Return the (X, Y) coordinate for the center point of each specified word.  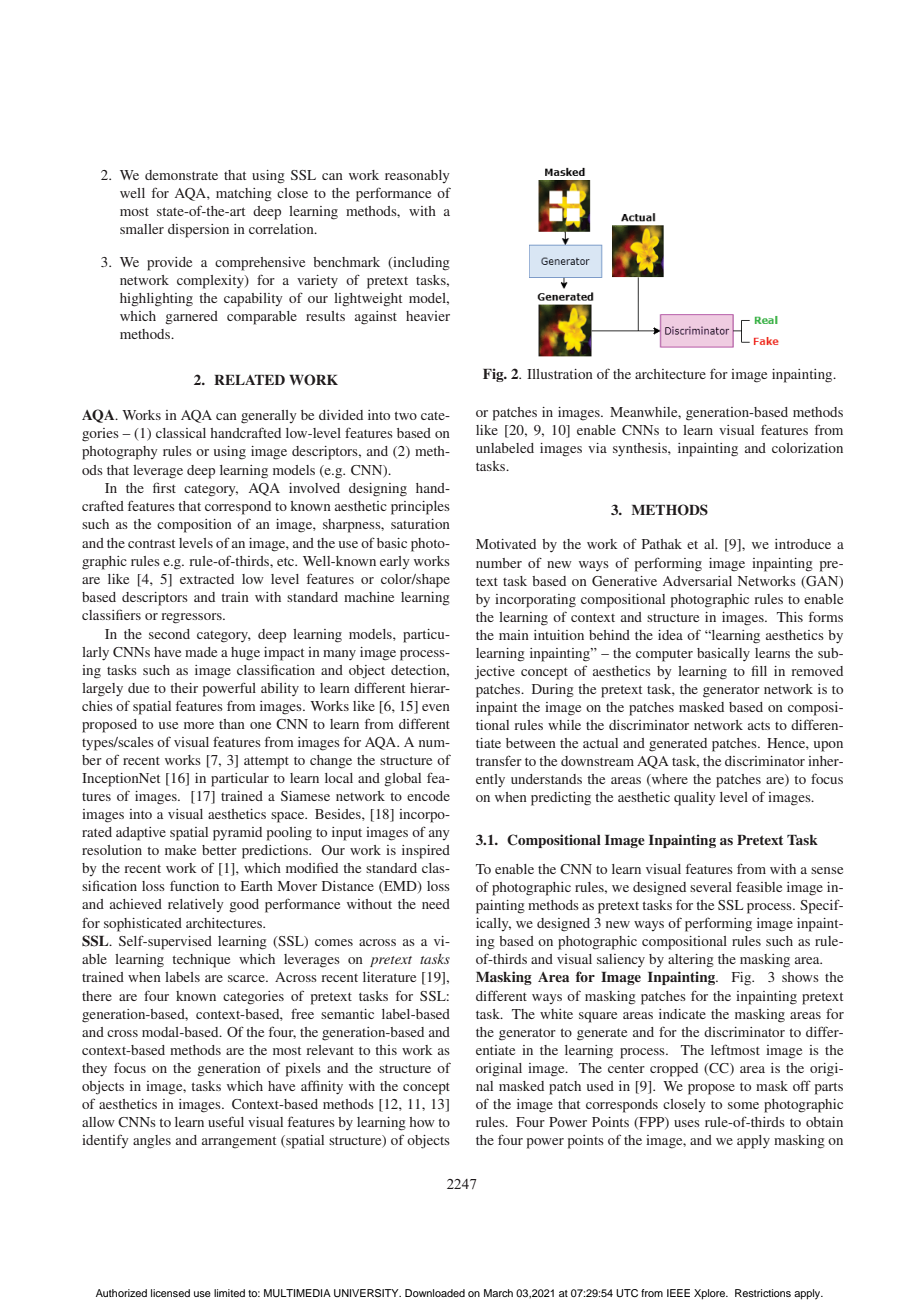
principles (420, 508)
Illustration (560, 374)
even (436, 707)
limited (229, 1293)
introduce (803, 544)
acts (759, 725)
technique (201, 961)
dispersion (198, 231)
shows (800, 977)
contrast (151, 543)
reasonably (417, 176)
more (199, 725)
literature (389, 977)
